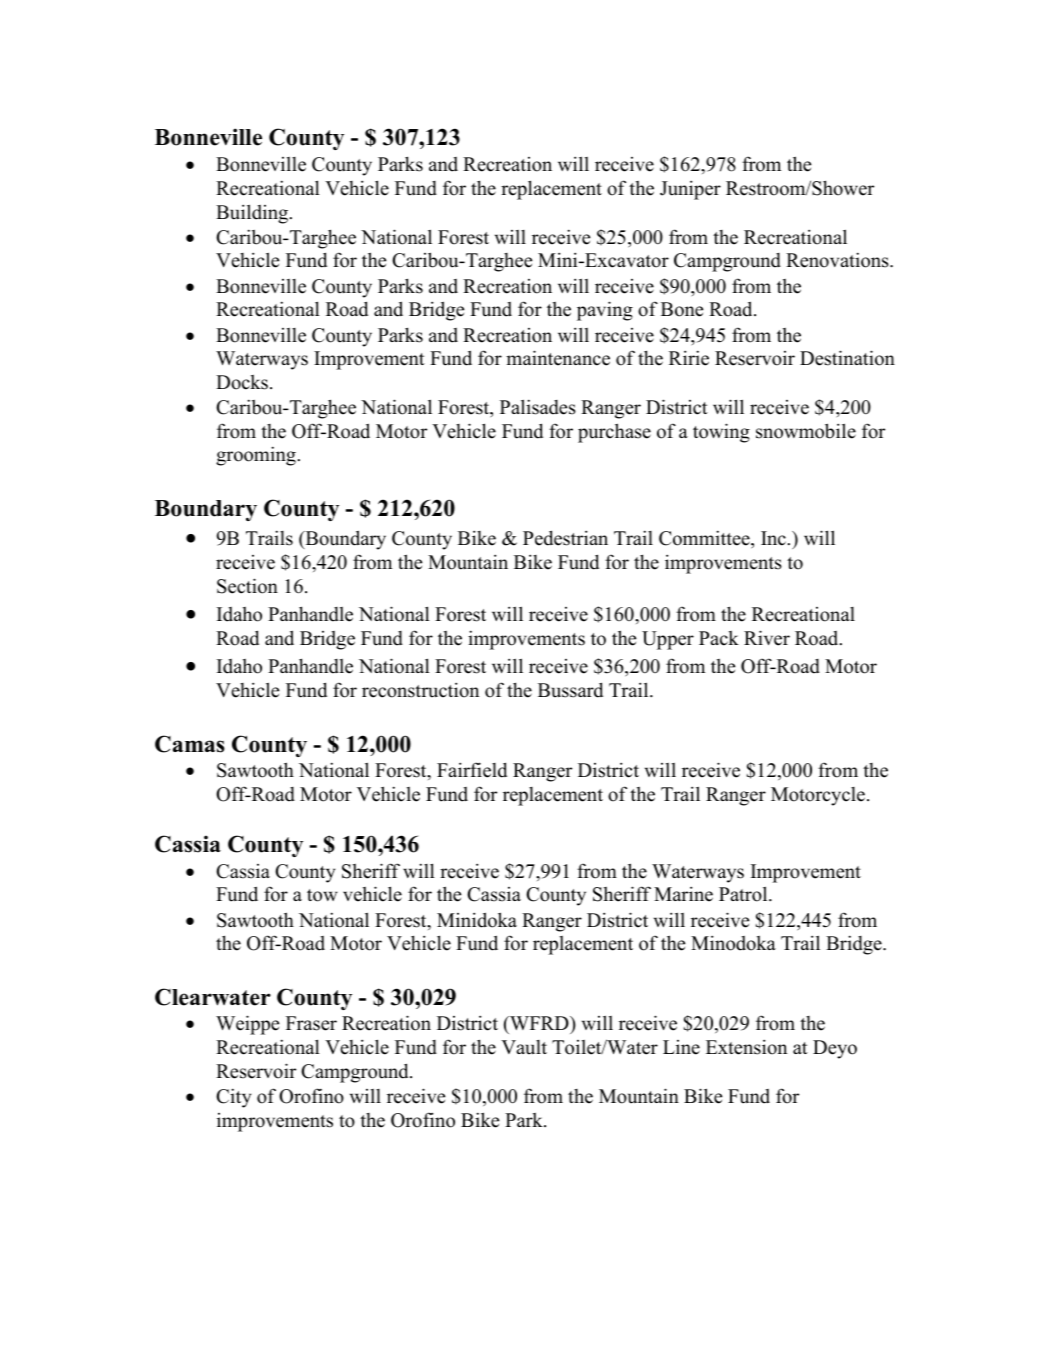 The height and width of the screenshot is (1359, 1050). I want to click on River, so click(767, 638).
